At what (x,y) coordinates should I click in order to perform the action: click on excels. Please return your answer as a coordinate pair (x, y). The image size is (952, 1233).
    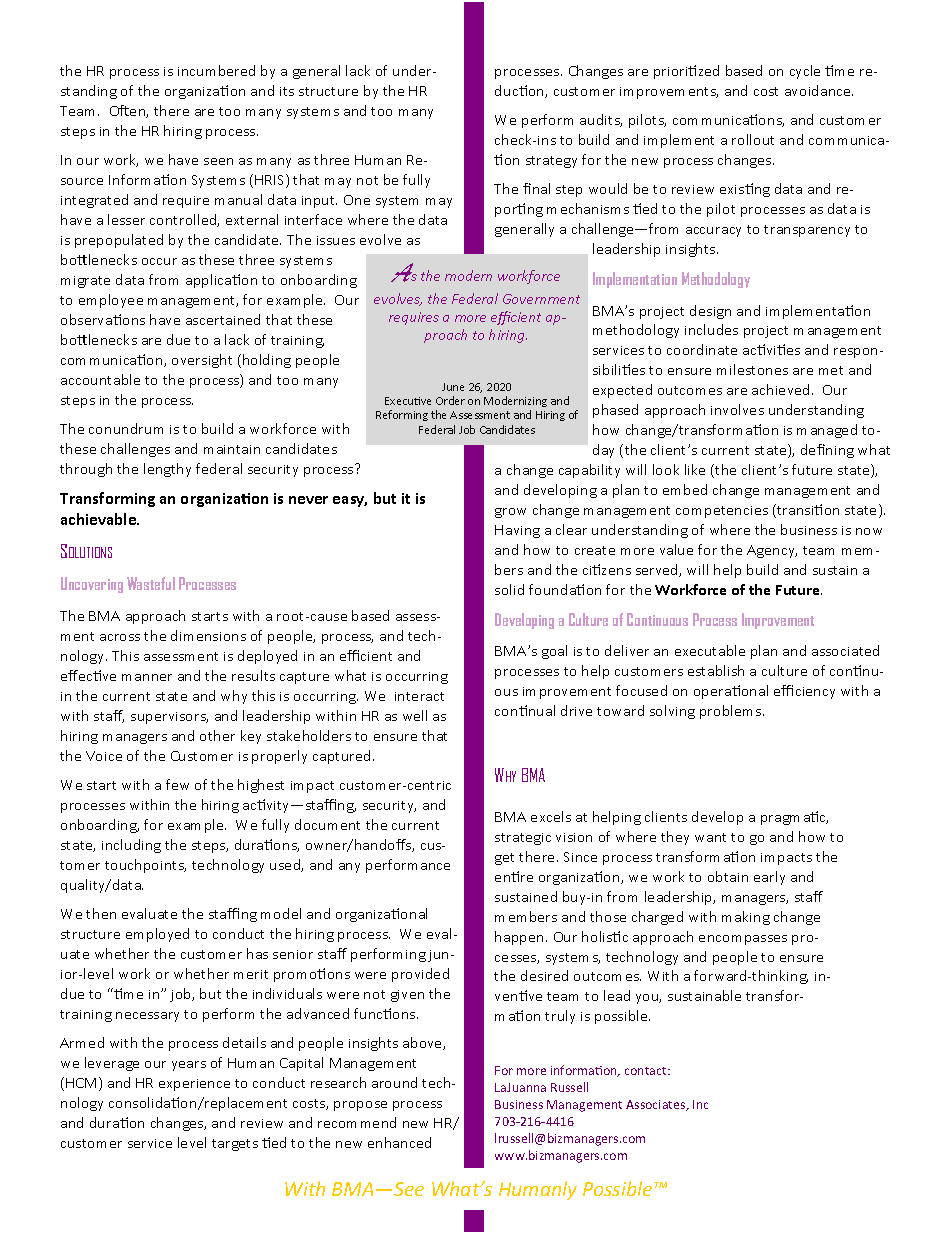
    Looking at the image, I should click on (551, 816).
